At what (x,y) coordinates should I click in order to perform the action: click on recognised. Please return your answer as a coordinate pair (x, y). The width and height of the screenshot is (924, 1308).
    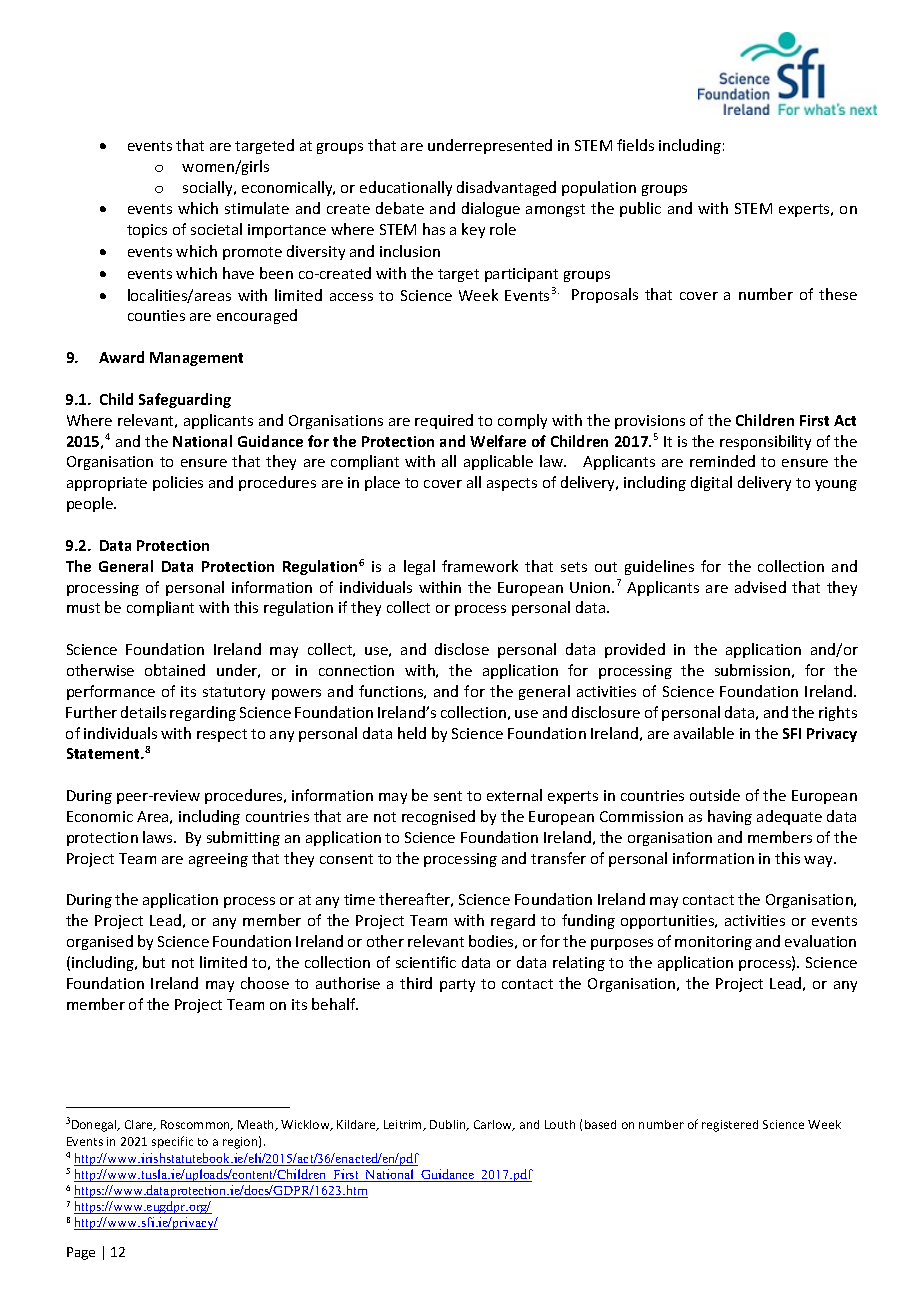
    Looking at the image, I should click on (438, 817).
